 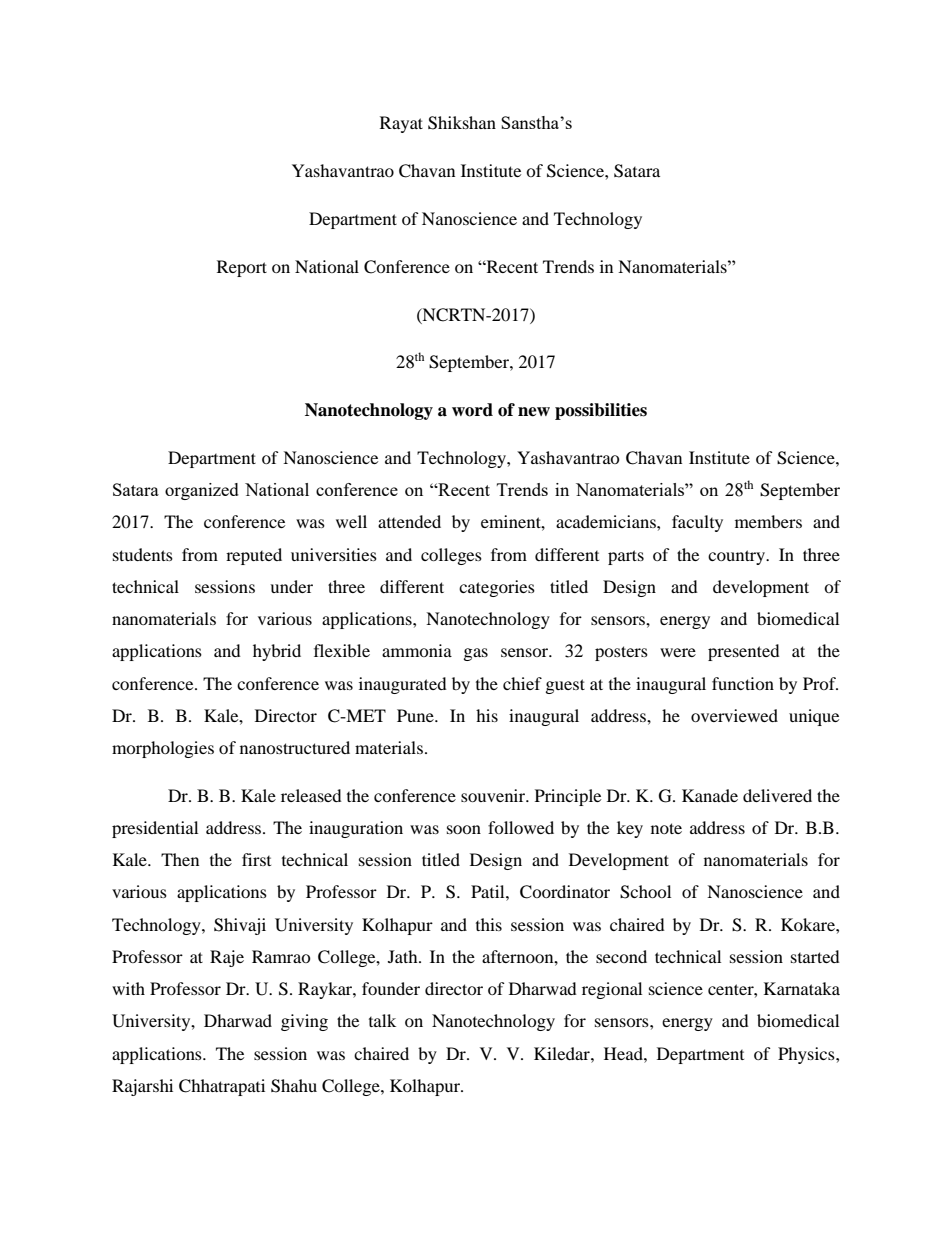 What do you see at coordinates (472, 410) in the page?
I see `word` at bounding box center [472, 410].
